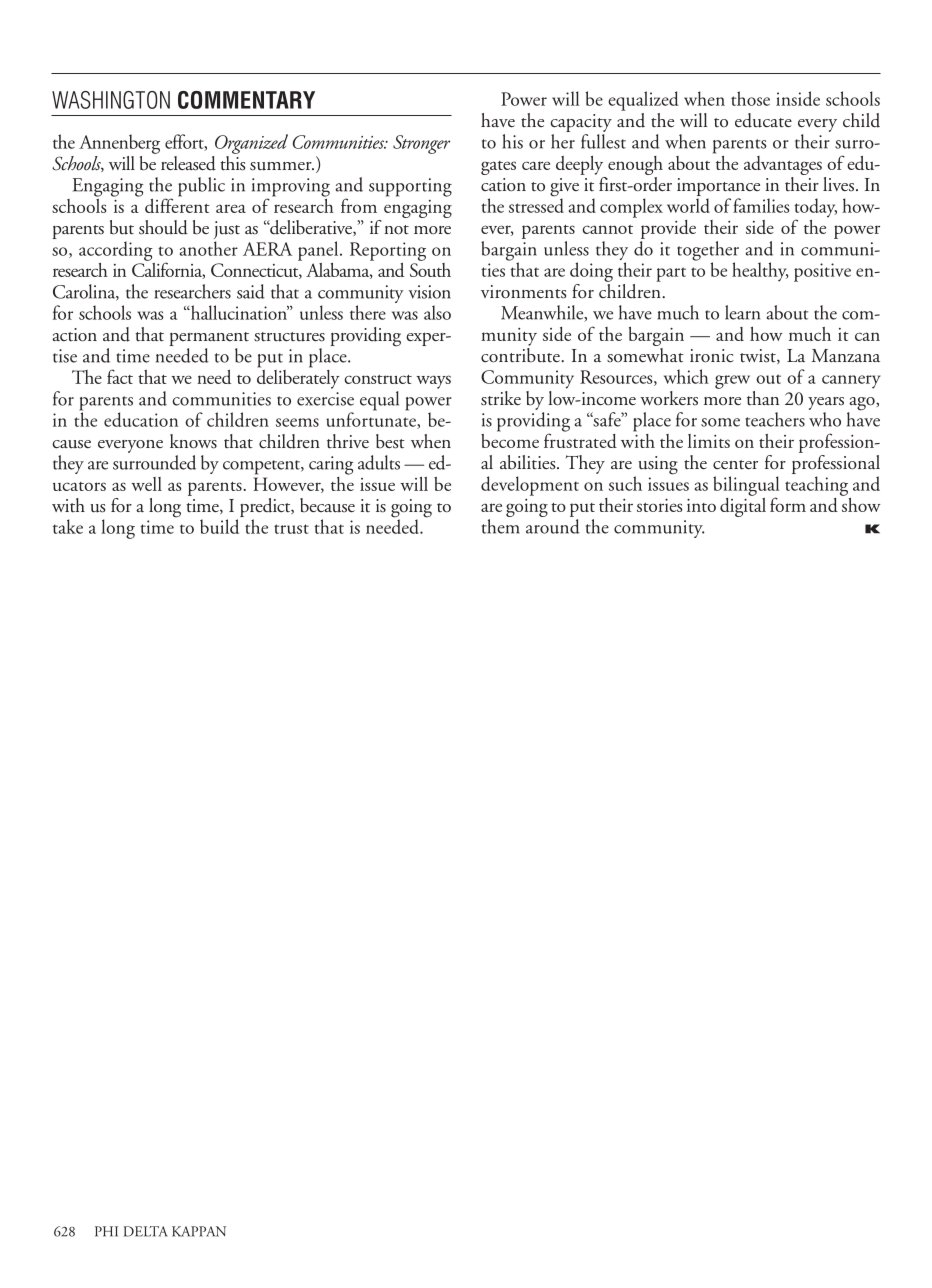 Image resolution: width=932 pixels, height=1288 pixels. What do you see at coordinates (746, 487) in the screenshot?
I see `bilingual` at bounding box center [746, 487].
